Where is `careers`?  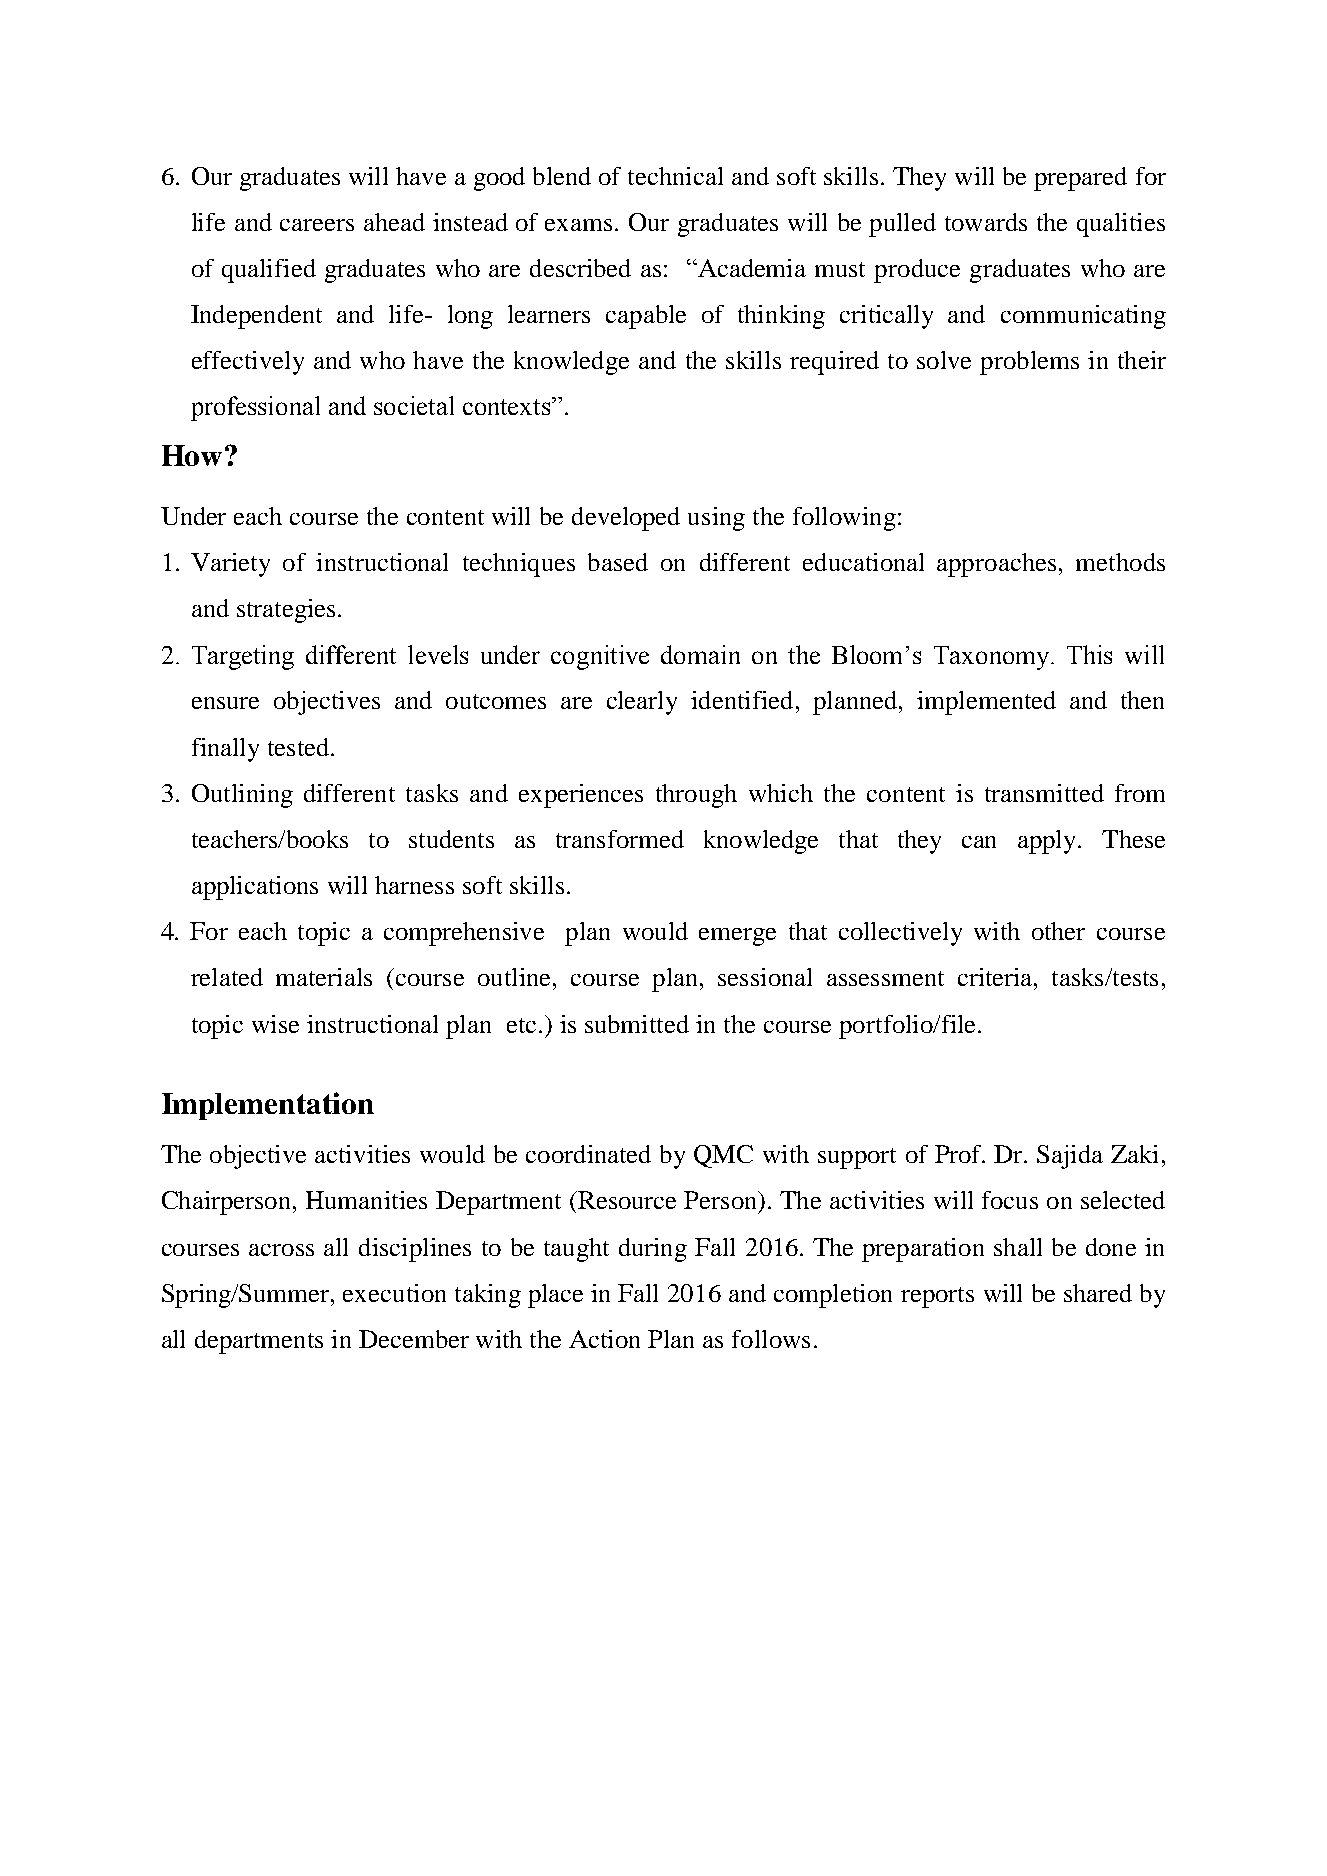 careers is located at coordinates (317, 225).
